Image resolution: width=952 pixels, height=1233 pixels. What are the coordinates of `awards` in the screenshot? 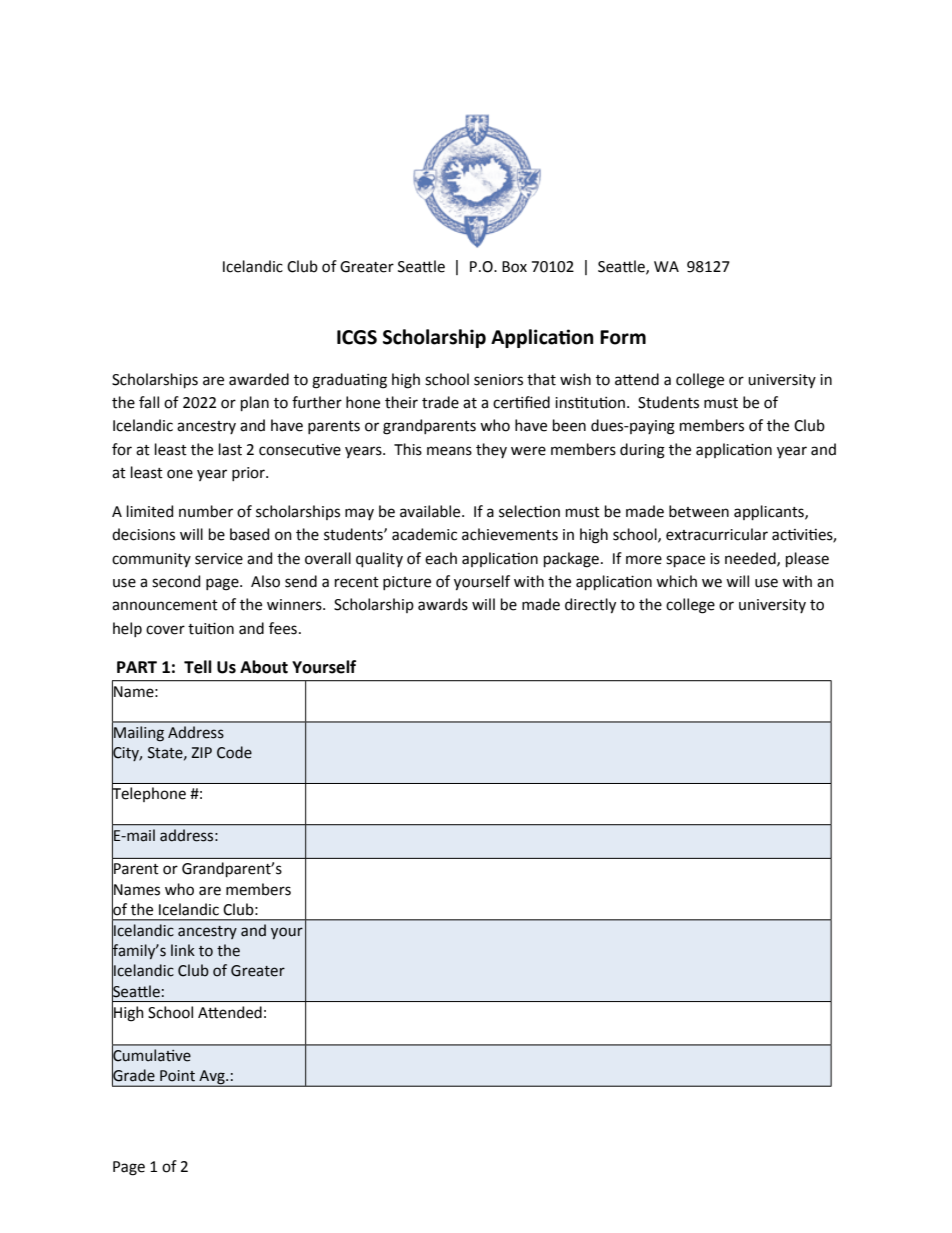 It's located at (443, 604).
